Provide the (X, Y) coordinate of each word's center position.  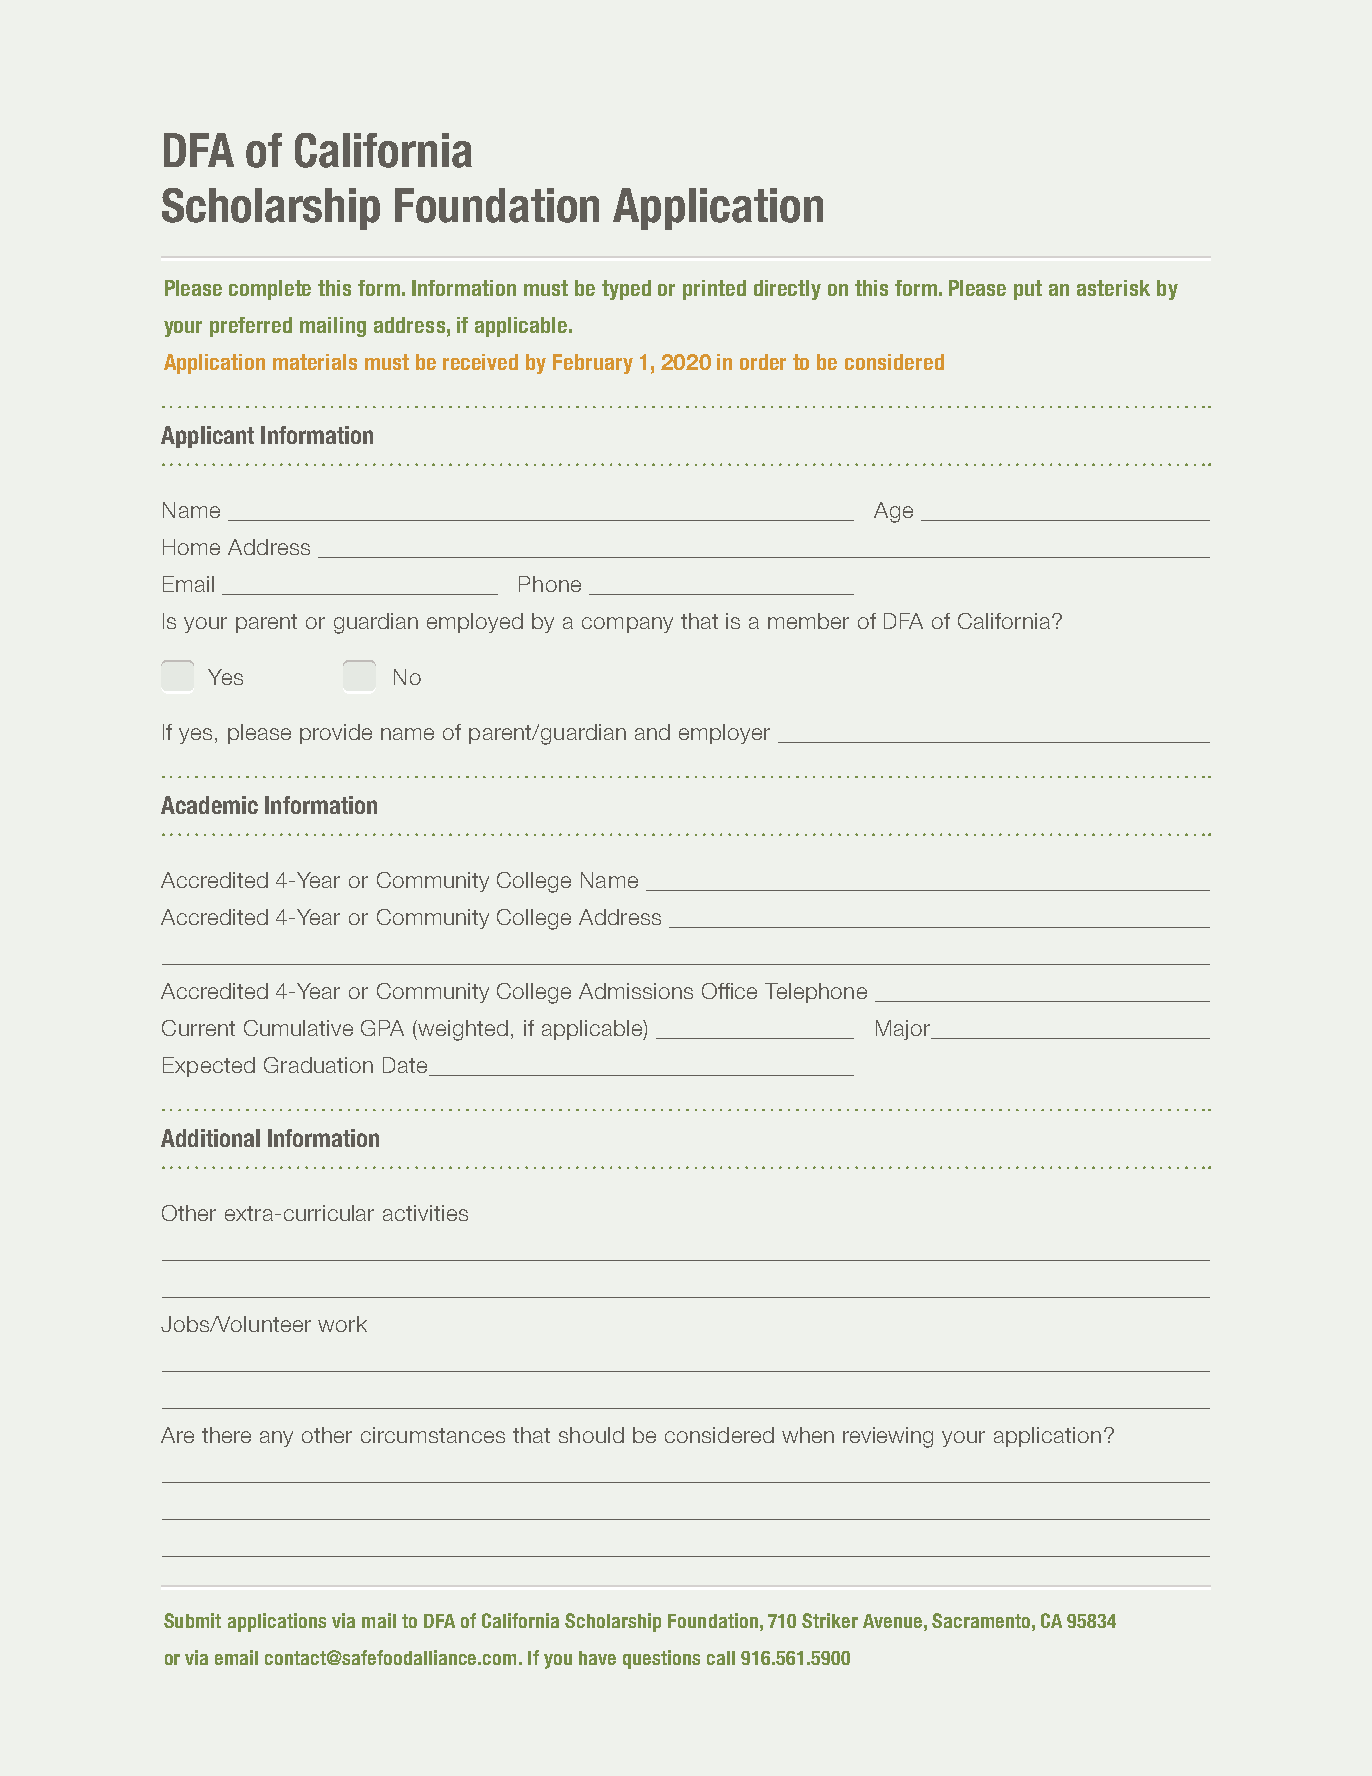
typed (626, 290)
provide (336, 734)
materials (315, 362)
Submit (192, 1620)
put (1028, 290)
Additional (210, 1138)
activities (425, 1213)
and (652, 732)
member (808, 621)
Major (904, 1030)
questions (661, 1659)
